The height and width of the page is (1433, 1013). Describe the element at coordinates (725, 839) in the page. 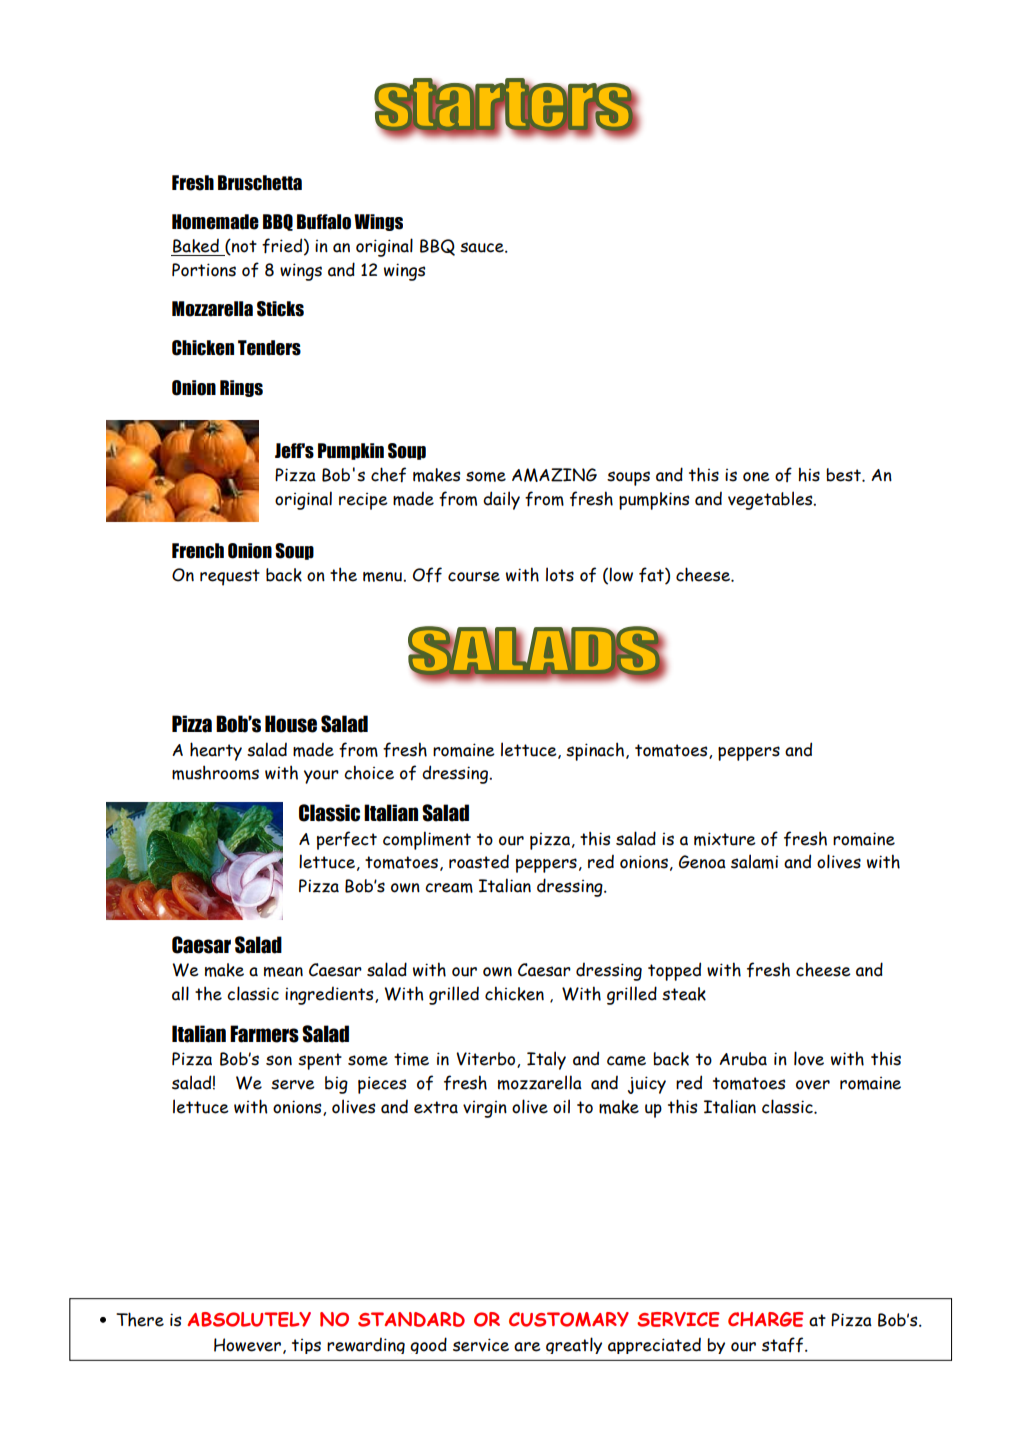

I see `mixture` at that location.
